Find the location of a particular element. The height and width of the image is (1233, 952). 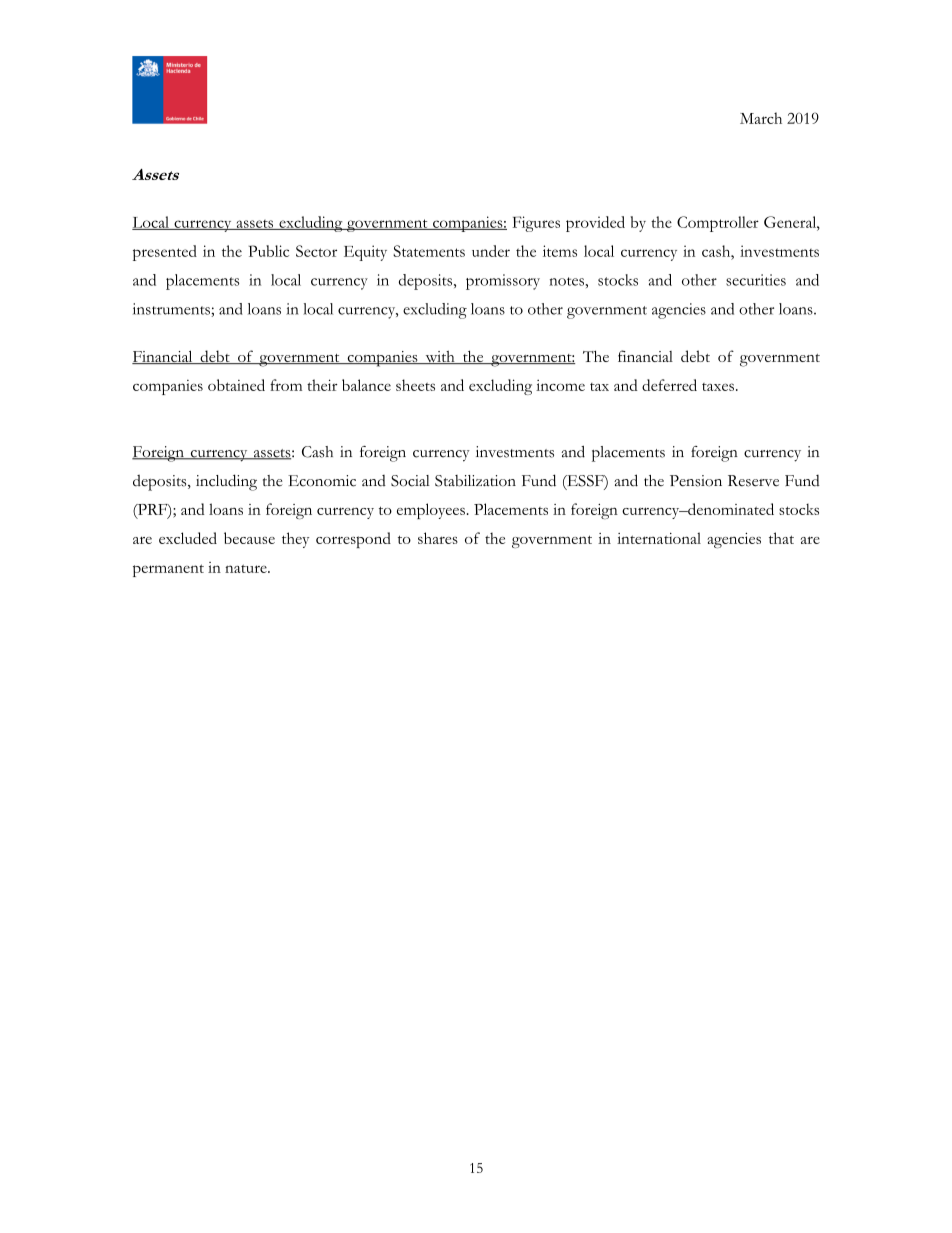

Public is located at coordinates (269, 251).
